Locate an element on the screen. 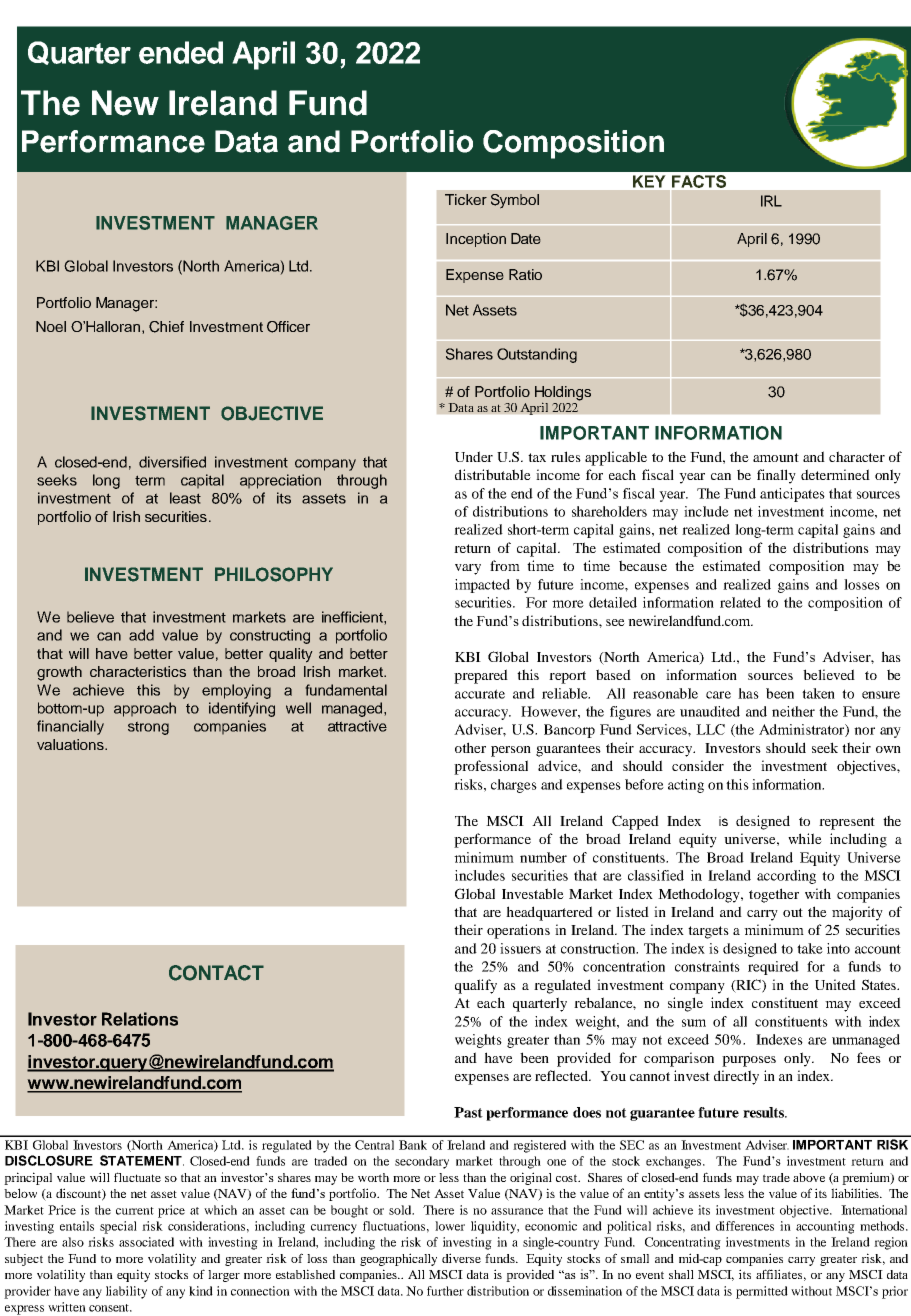 Image resolution: width=911 pixels, height=1316 pixels. diversified is located at coordinates (172, 462).
